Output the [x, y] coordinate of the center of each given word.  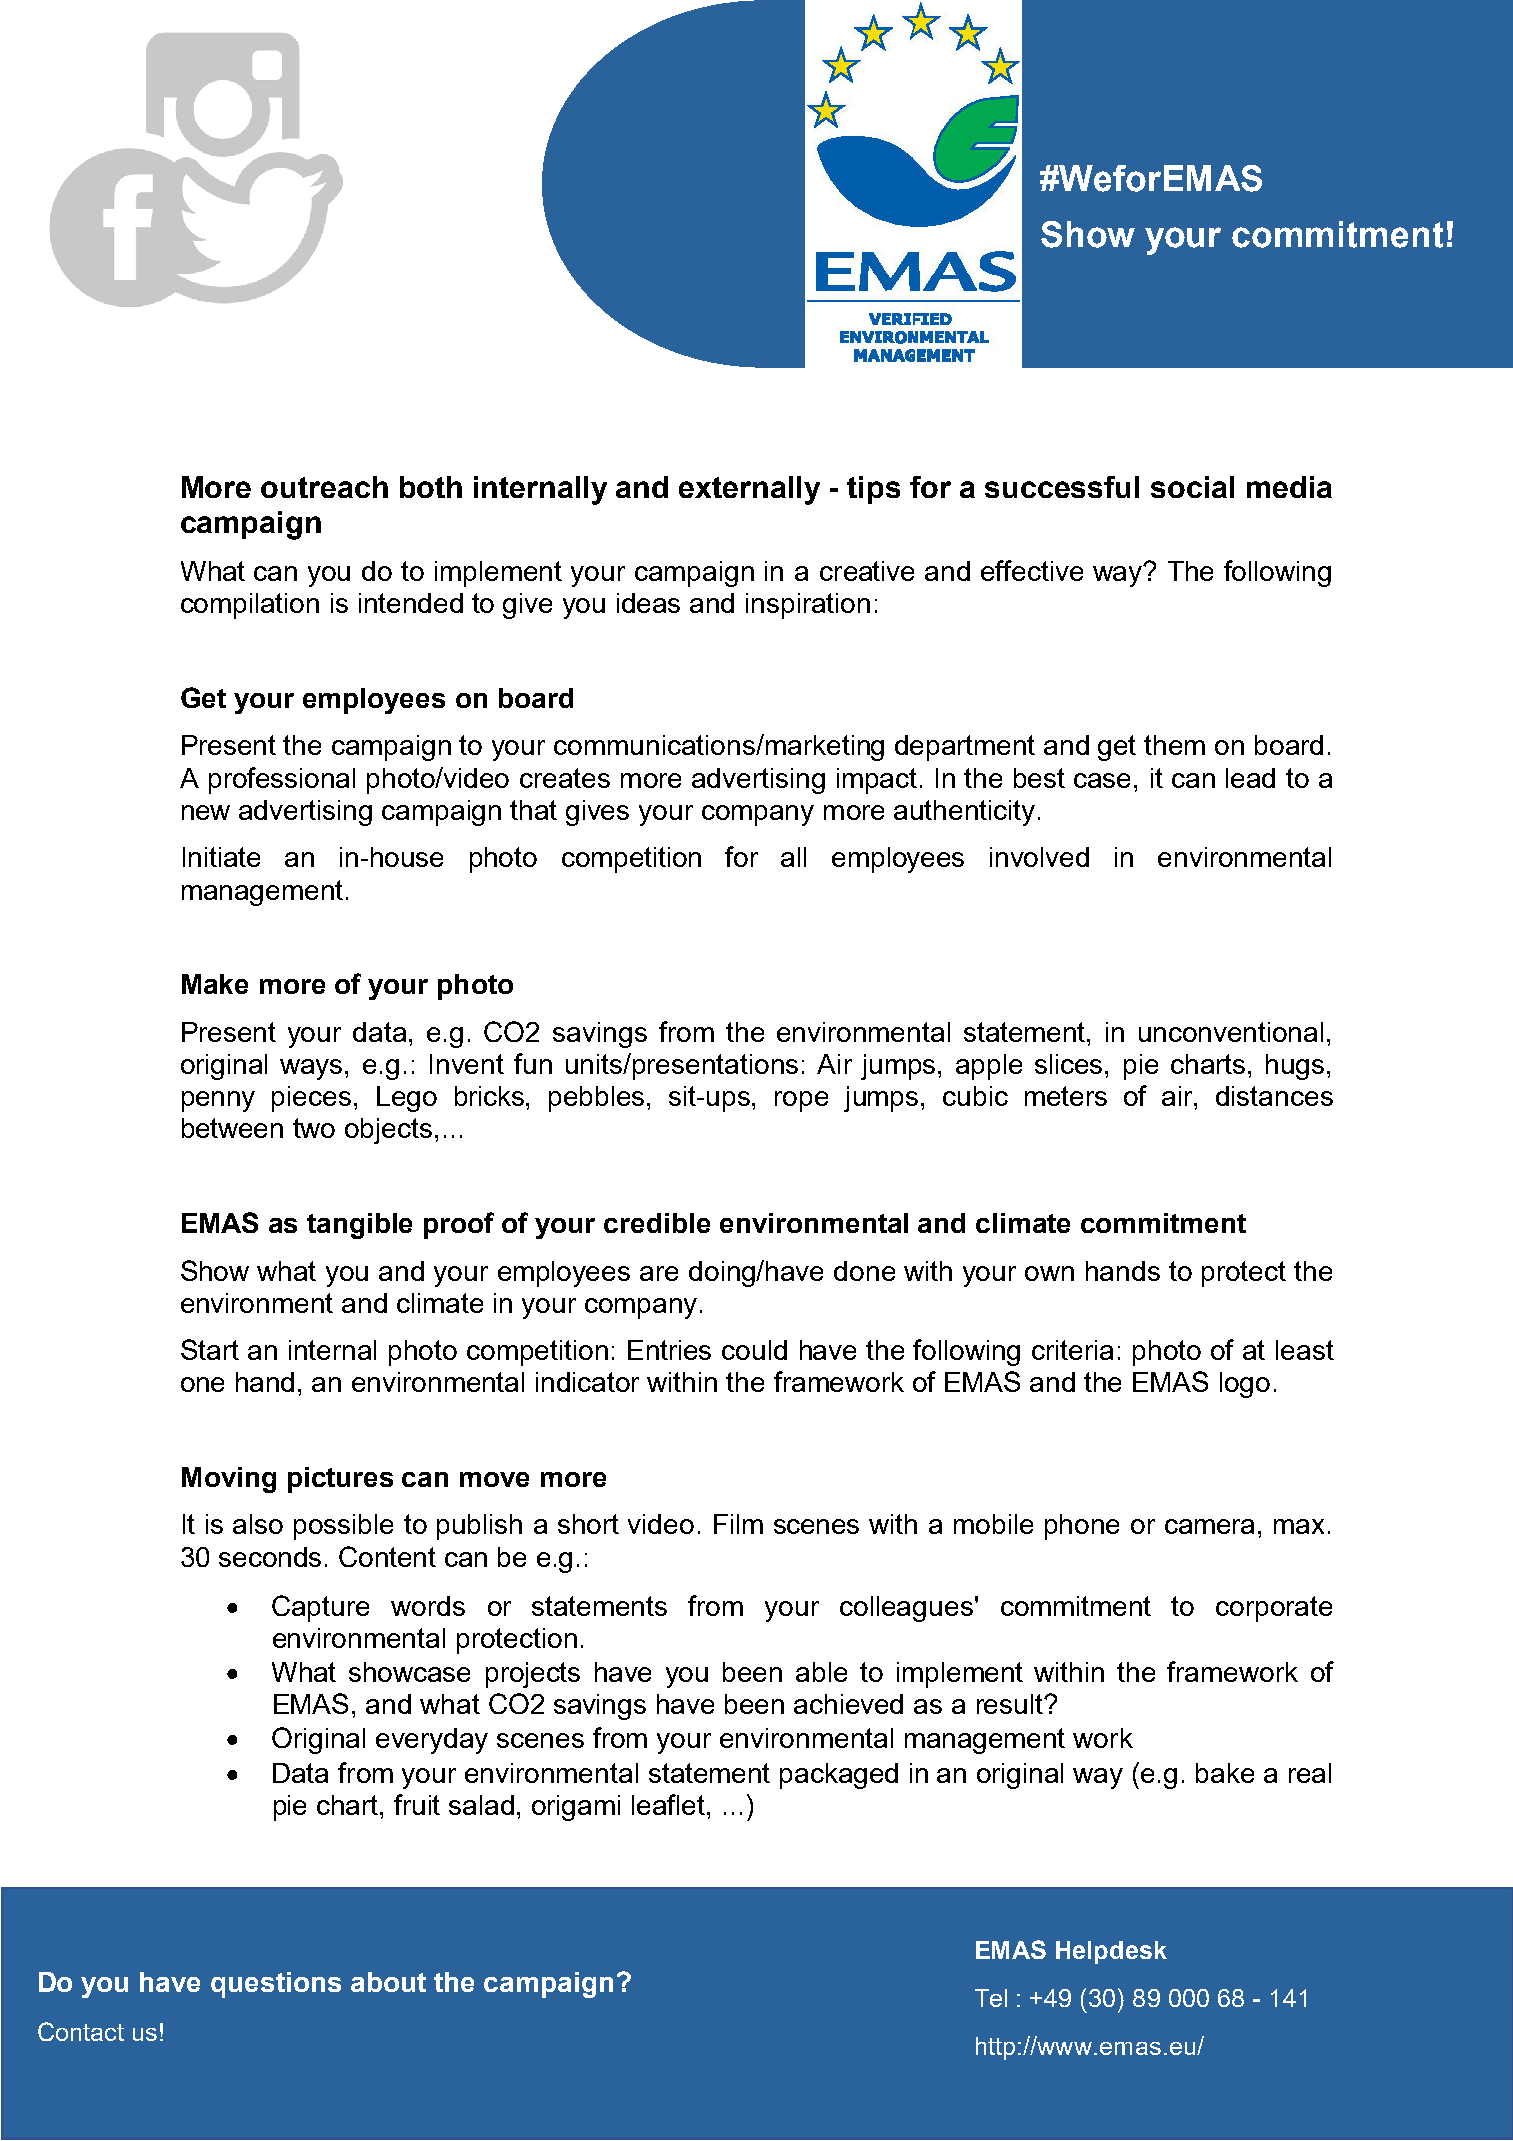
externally [749, 490]
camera [1209, 1526]
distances [1274, 1096]
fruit [417, 1804]
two [314, 1128]
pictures [340, 1480]
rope [801, 1101]
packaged [839, 1776]
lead [1250, 778]
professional [282, 780]
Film [738, 1524]
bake [1225, 1773]
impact [877, 781]
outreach [324, 487]
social [1192, 487]
